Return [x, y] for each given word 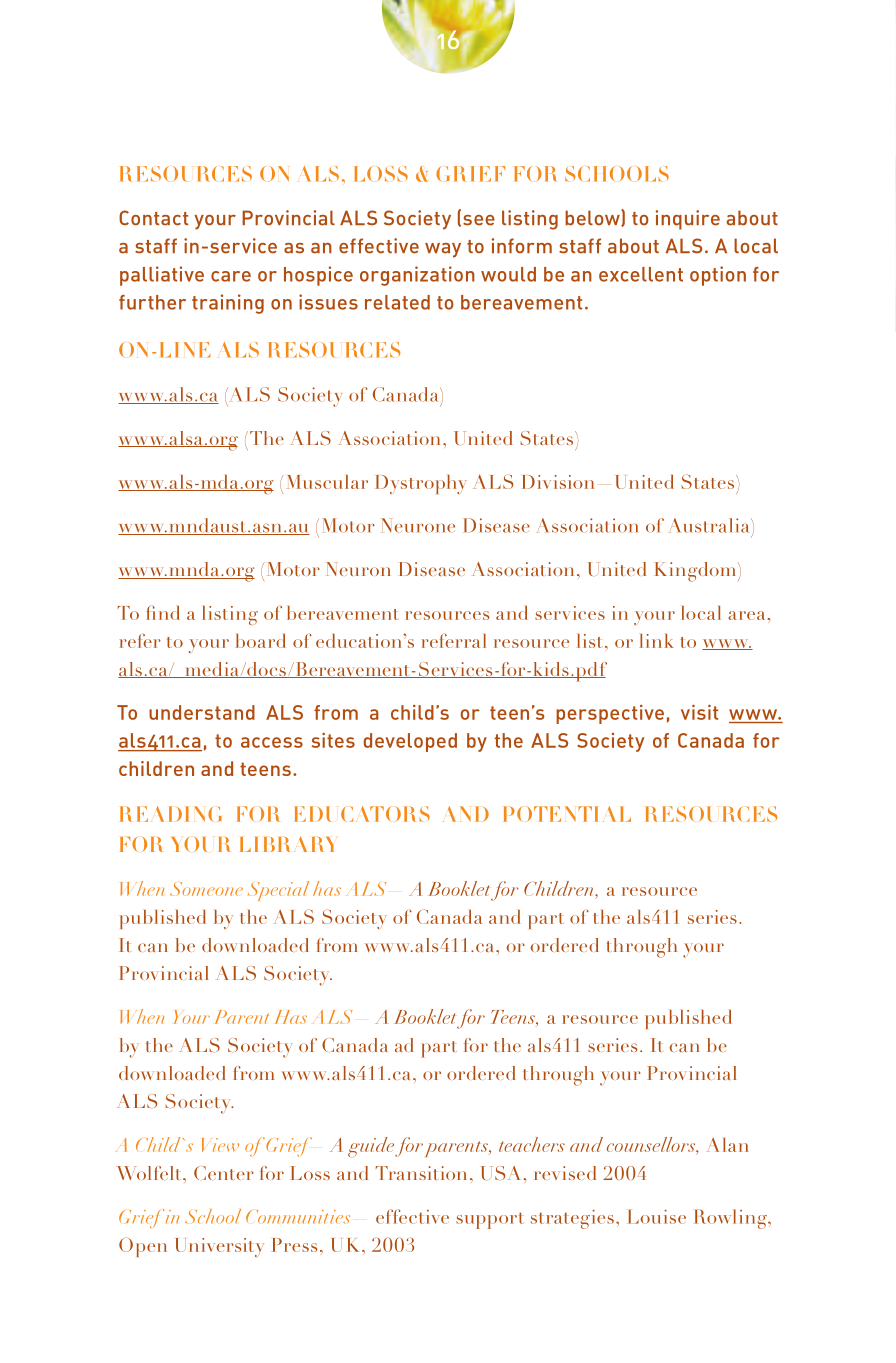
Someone [206, 889]
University [220, 1247]
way [443, 250]
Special [278, 891]
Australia [710, 525]
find [163, 612]
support [489, 1220]
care [231, 276]
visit [699, 712]
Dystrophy [421, 484]
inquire [688, 220]
